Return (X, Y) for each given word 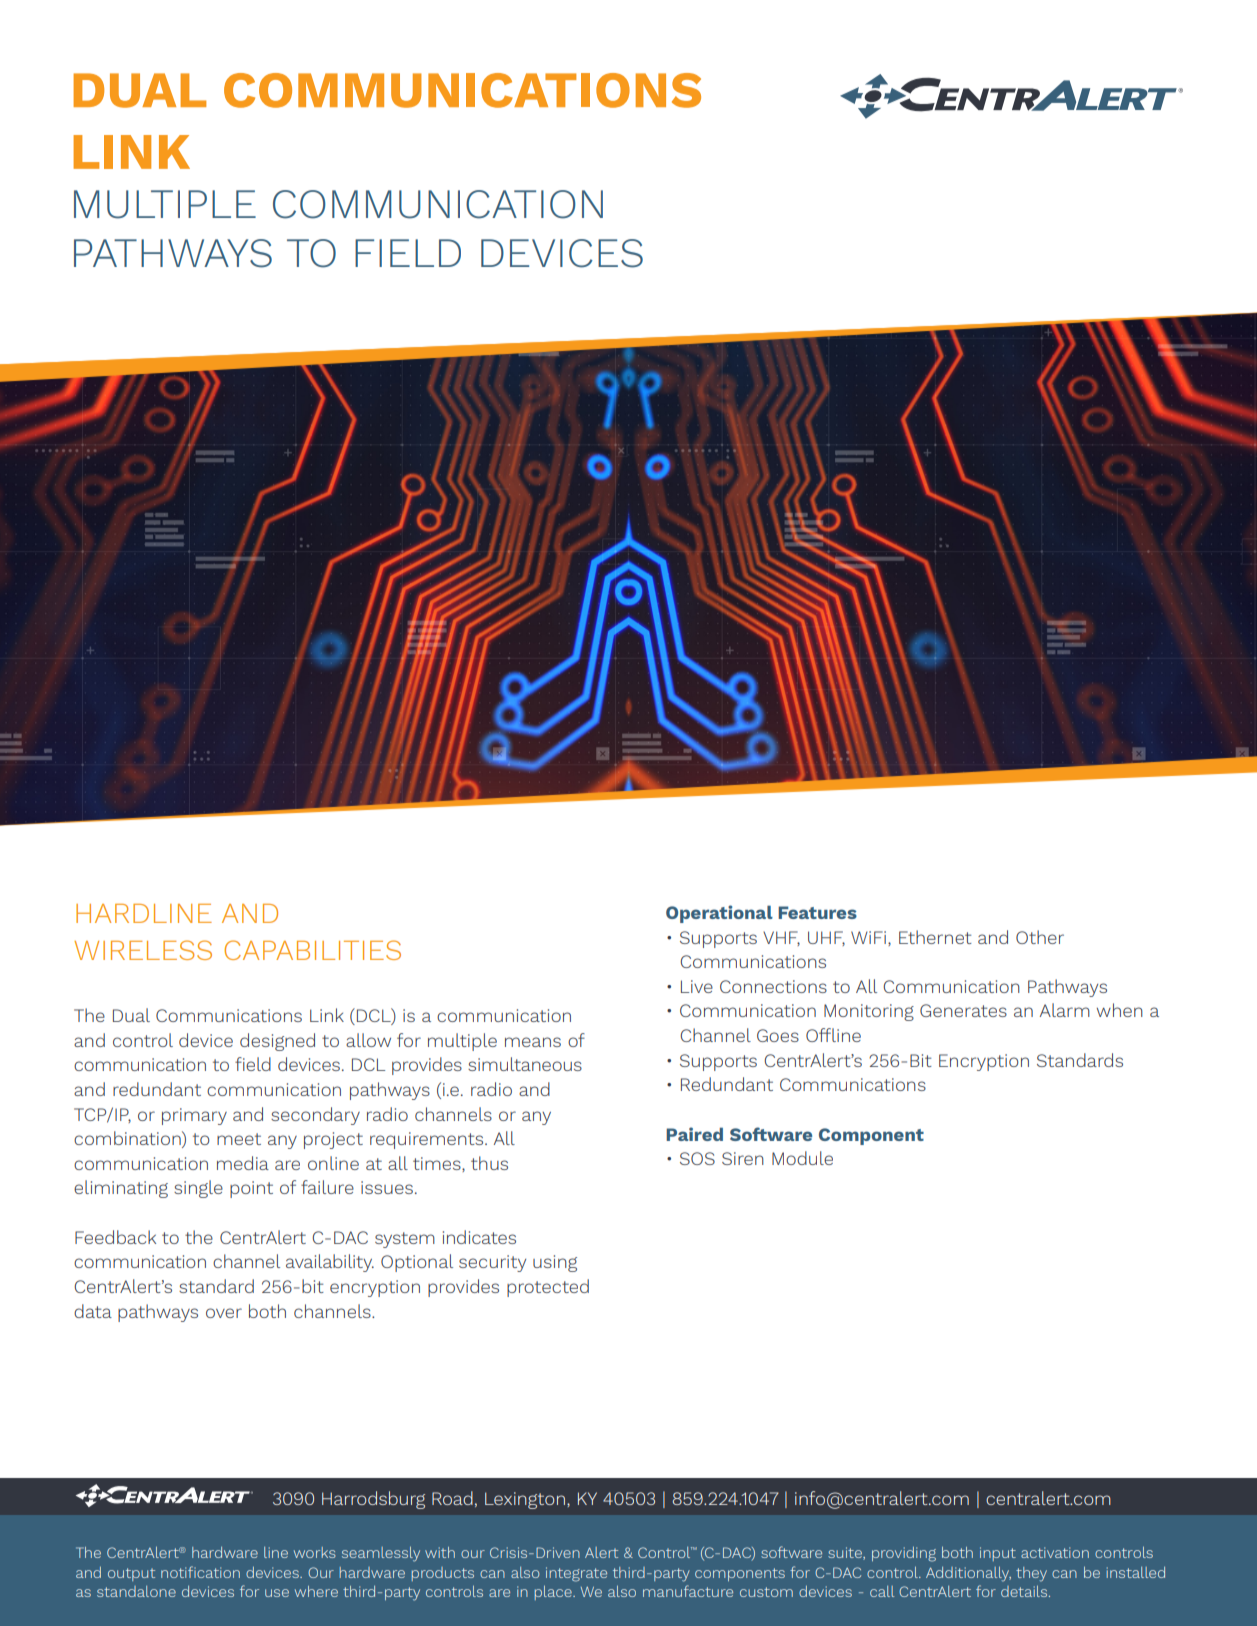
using (555, 1263)
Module (802, 1158)
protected (548, 1288)
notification (200, 1572)
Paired (694, 1134)
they (1031, 1574)
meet (239, 1139)
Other (1040, 937)
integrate (576, 1574)
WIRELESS (143, 950)
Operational (719, 914)
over (224, 1313)
